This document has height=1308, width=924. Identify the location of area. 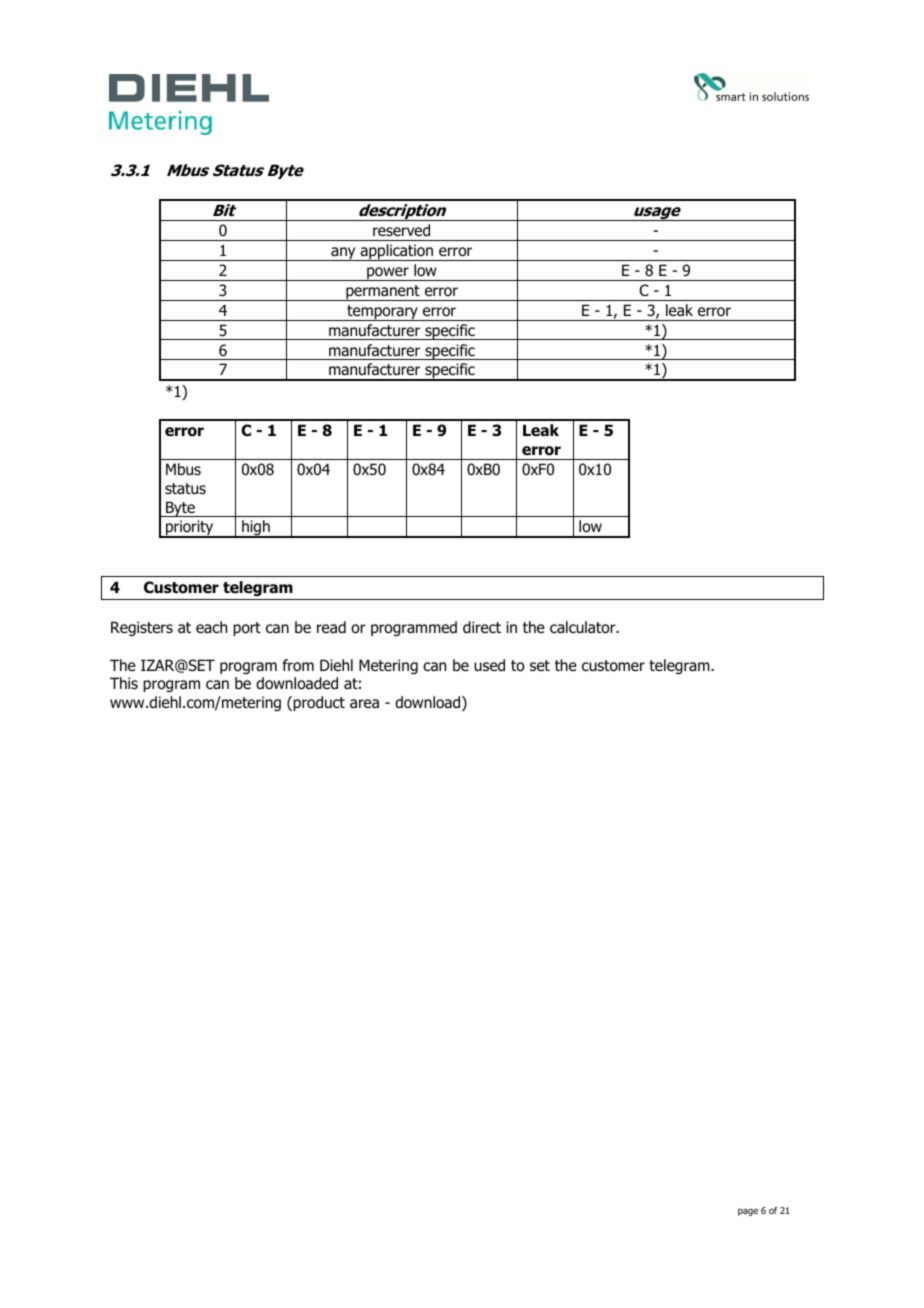
(364, 703).
